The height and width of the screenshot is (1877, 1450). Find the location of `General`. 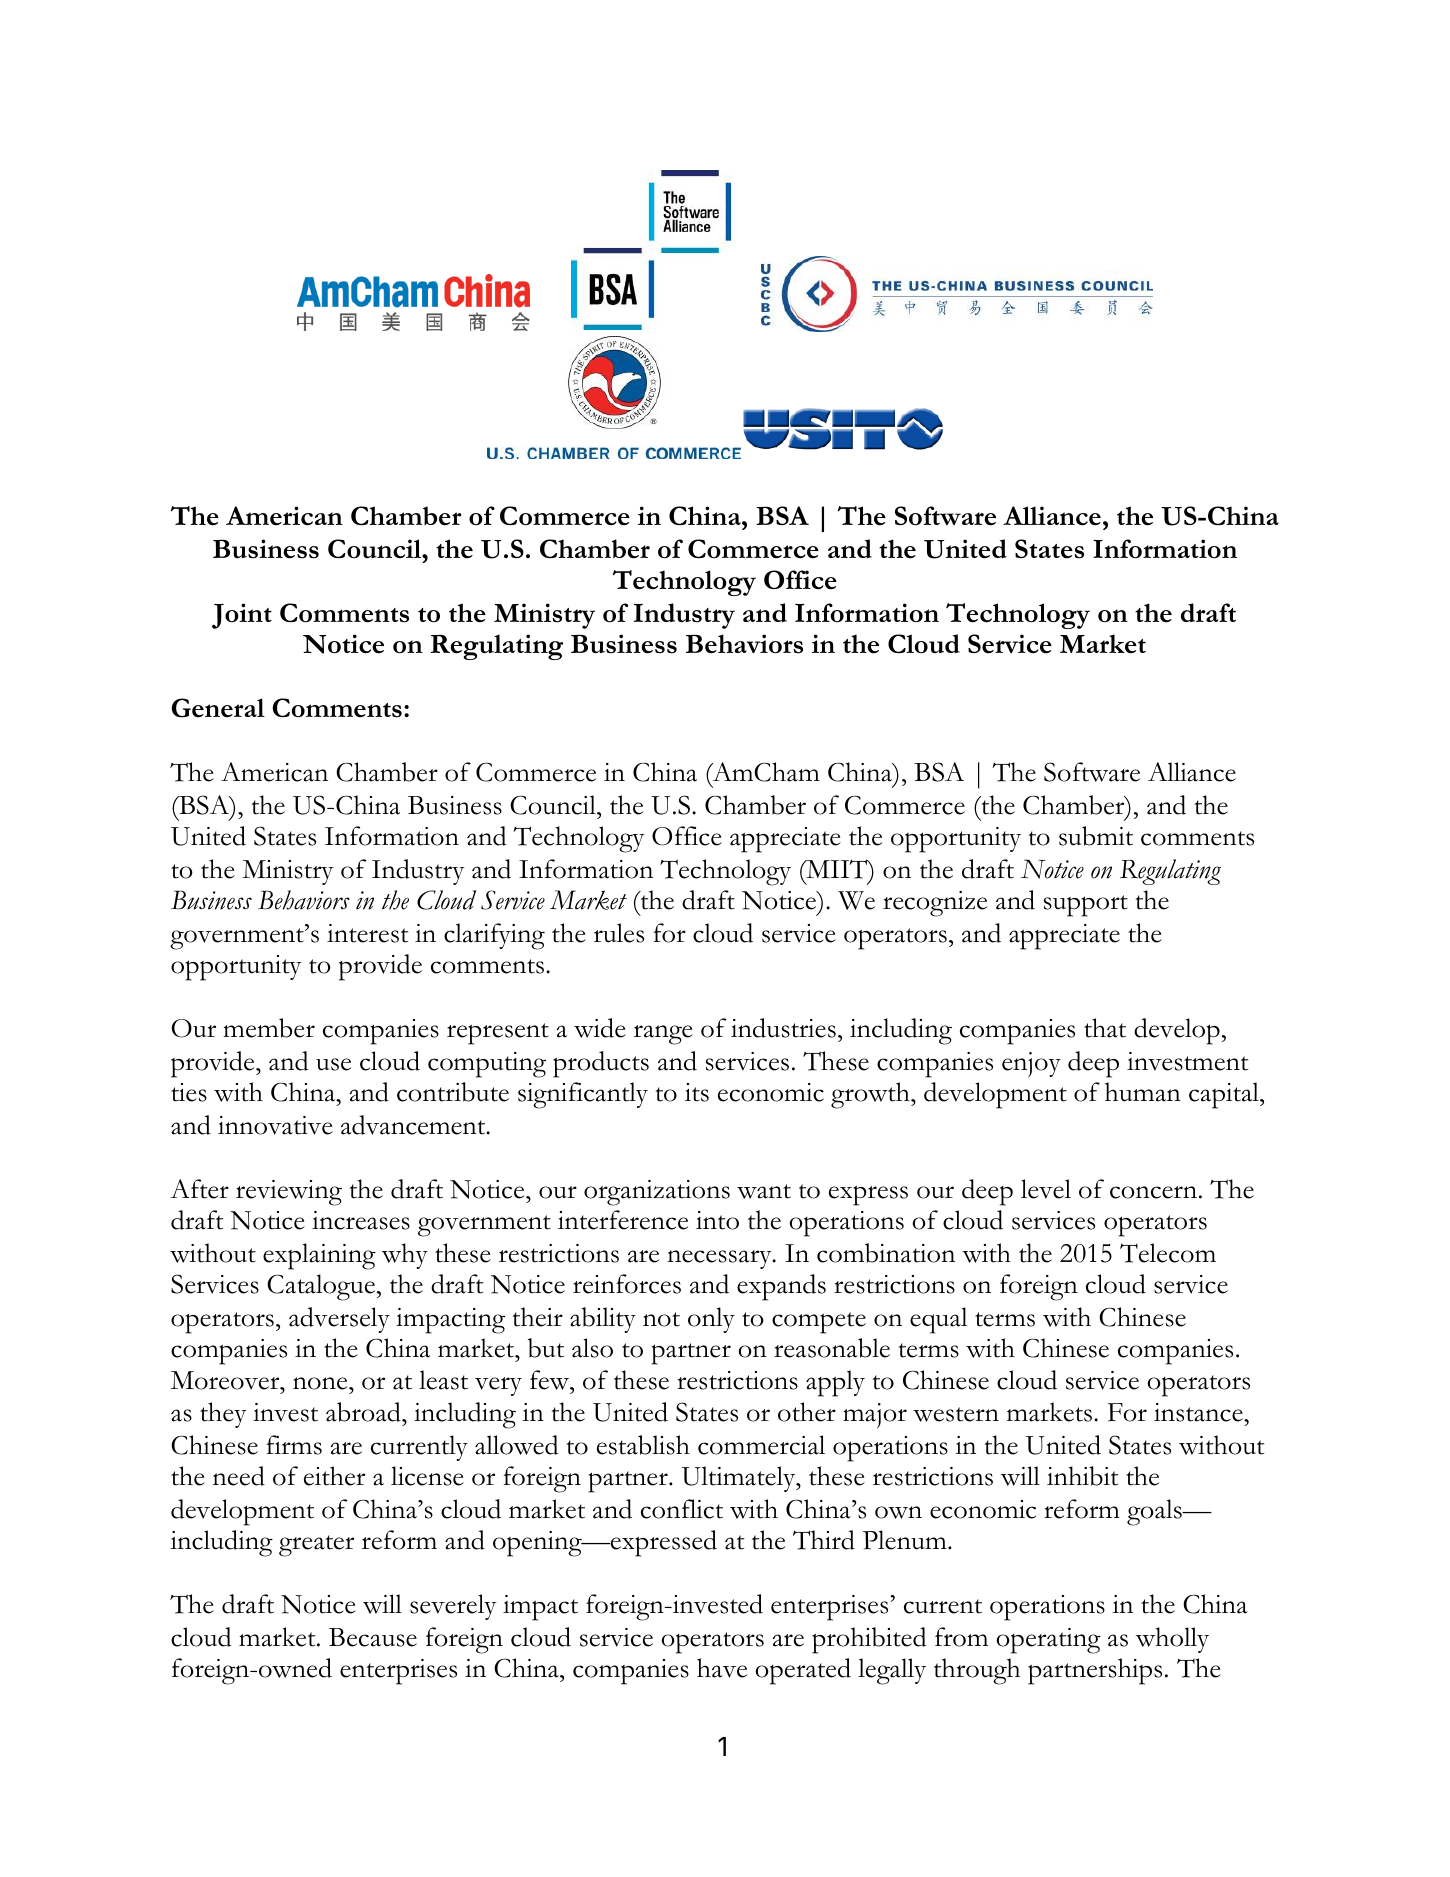

General is located at coordinates (218, 708).
